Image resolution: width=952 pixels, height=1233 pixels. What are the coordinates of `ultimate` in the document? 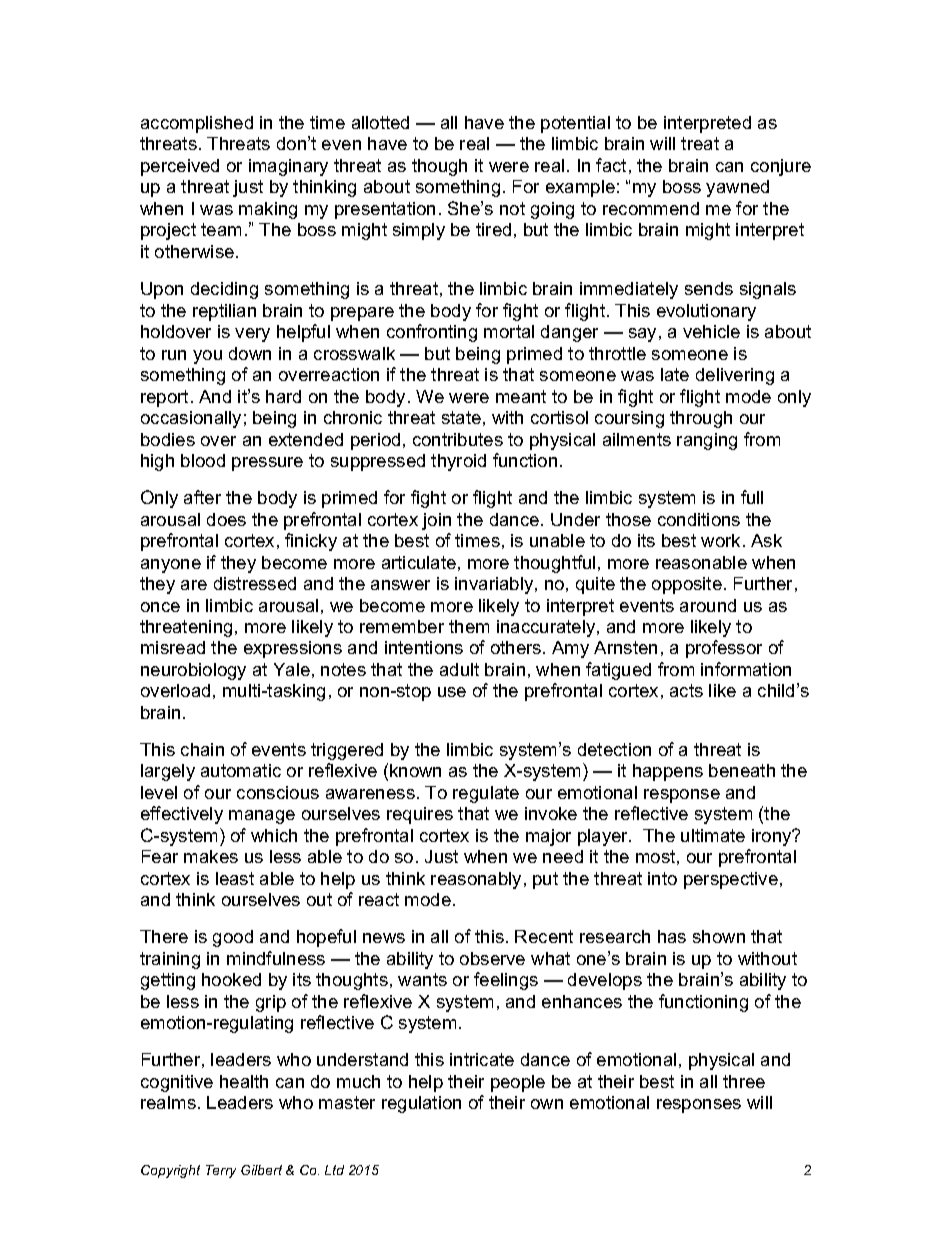 It's located at (713, 835).
